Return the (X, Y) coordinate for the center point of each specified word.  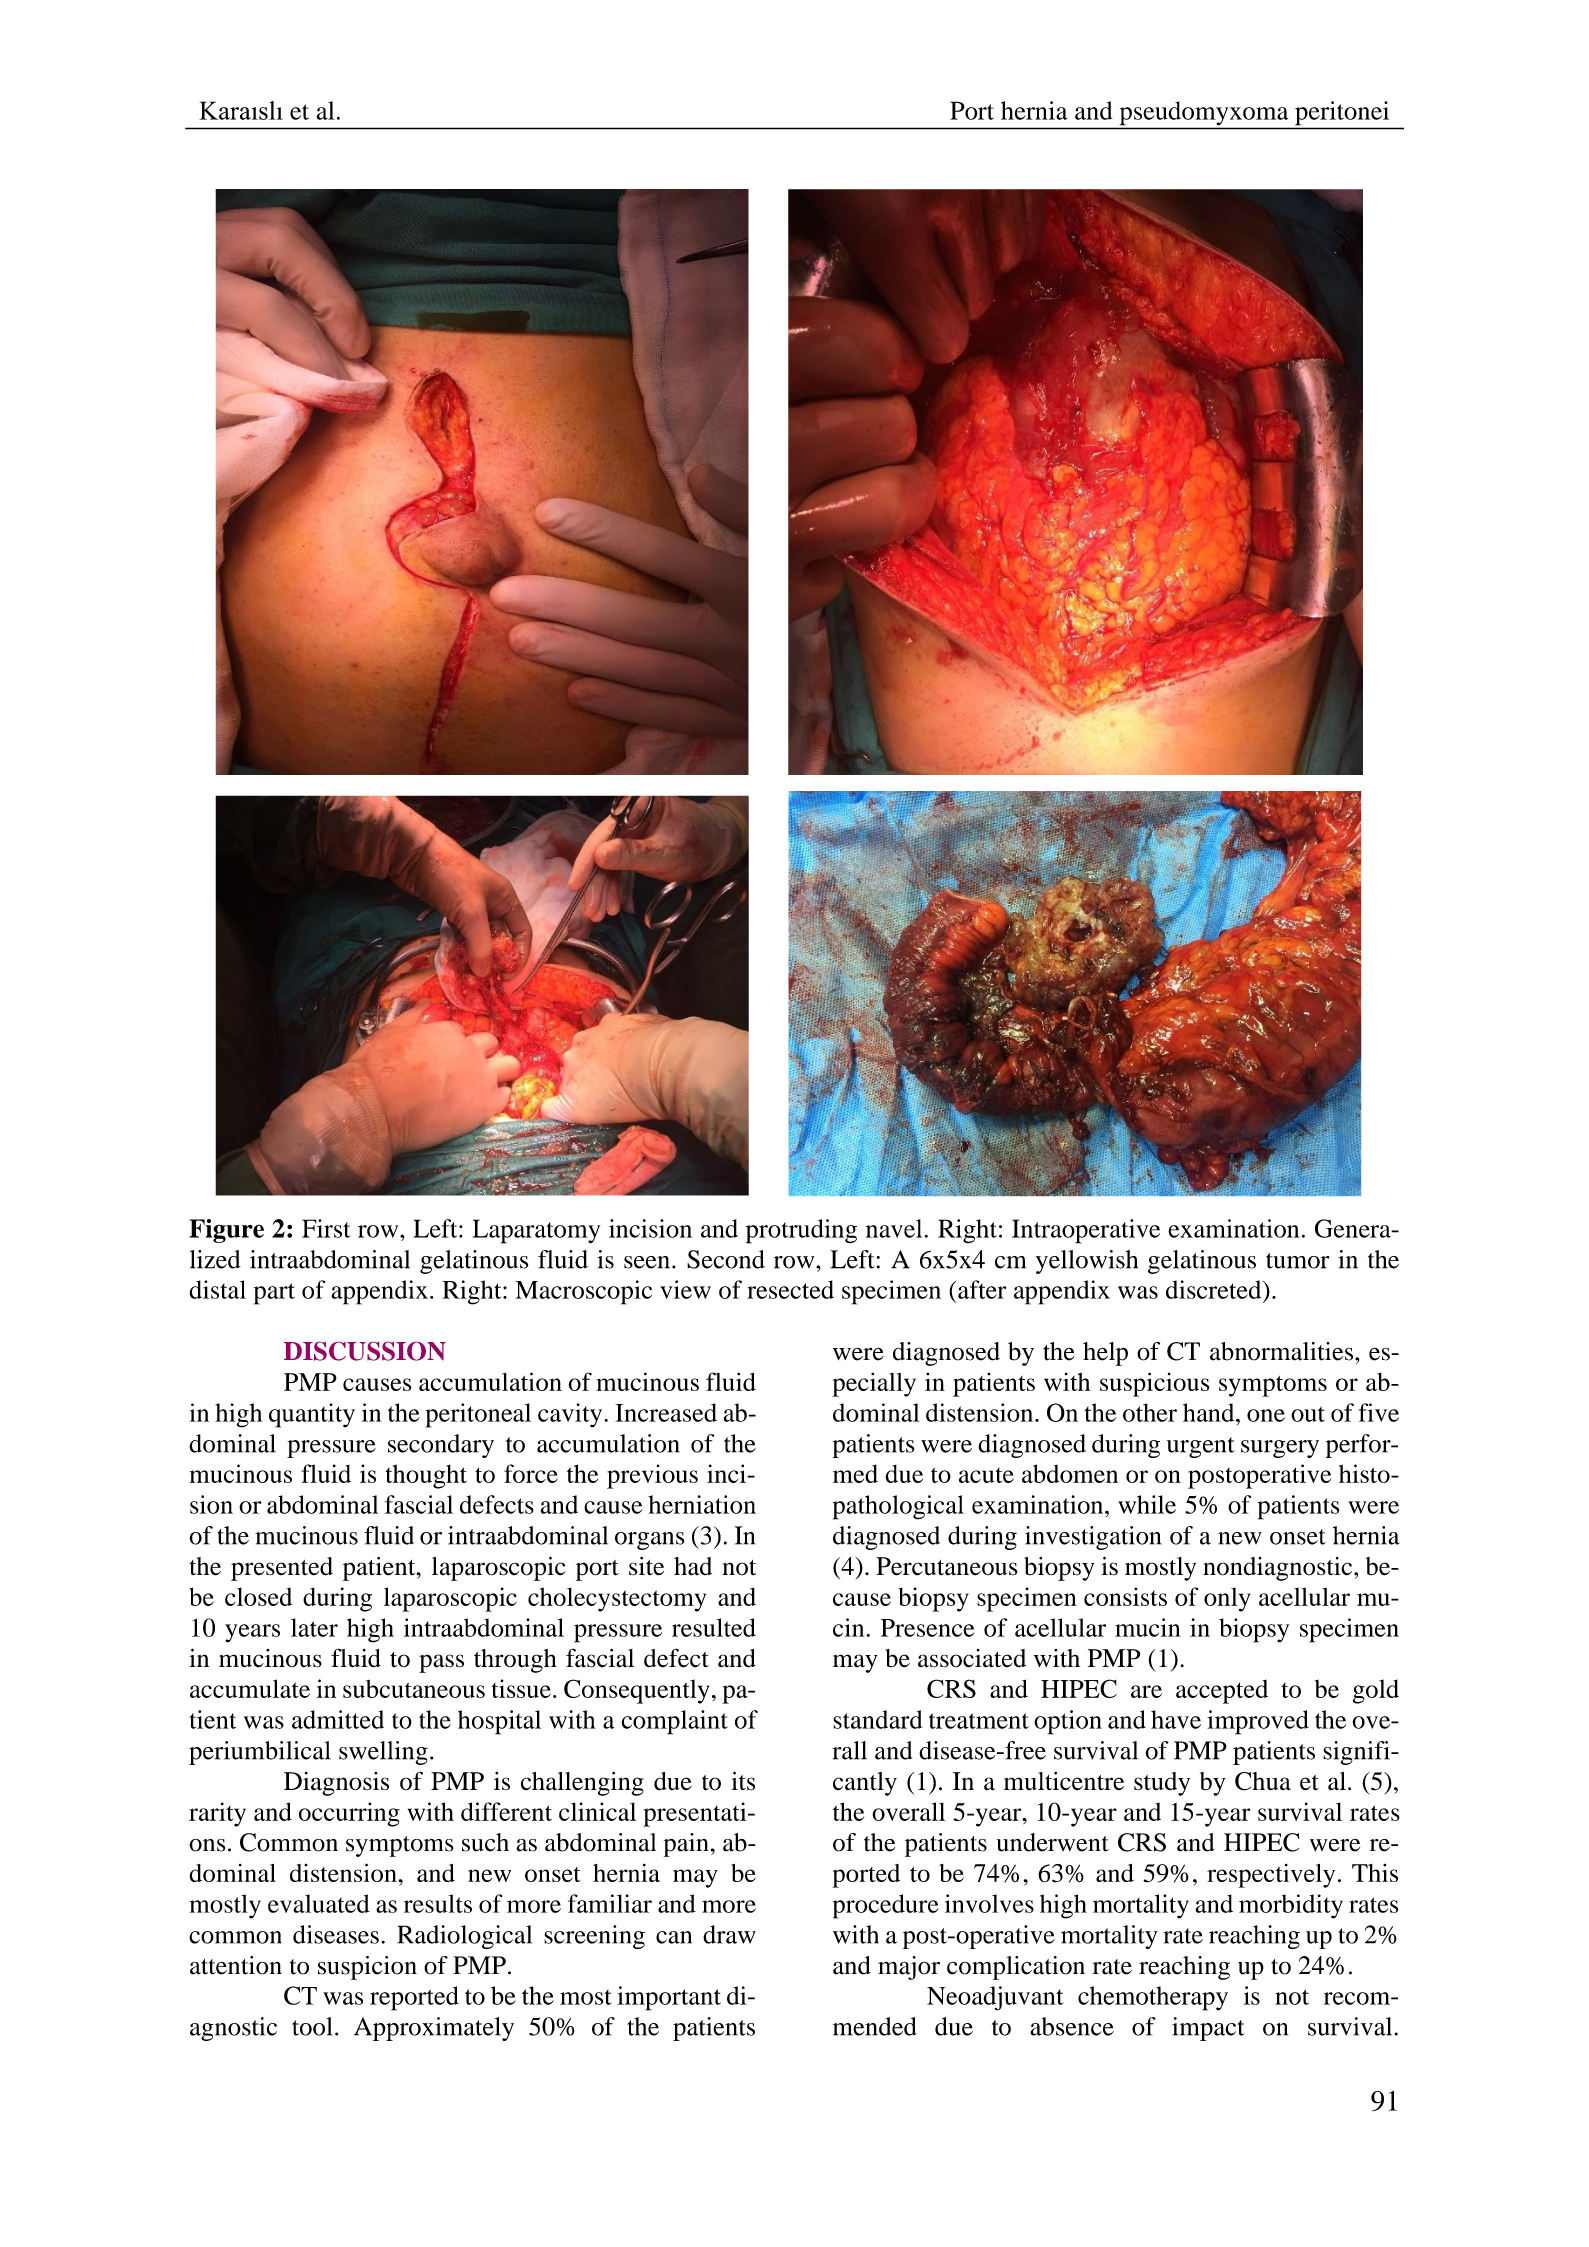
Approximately (434, 2029)
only (1227, 1599)
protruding (801, 1231)
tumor (1298, 1261)
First (326, 1228)
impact (1208, 2029)
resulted (714, 1627)
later (314, 1627)
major (909, 1968)
